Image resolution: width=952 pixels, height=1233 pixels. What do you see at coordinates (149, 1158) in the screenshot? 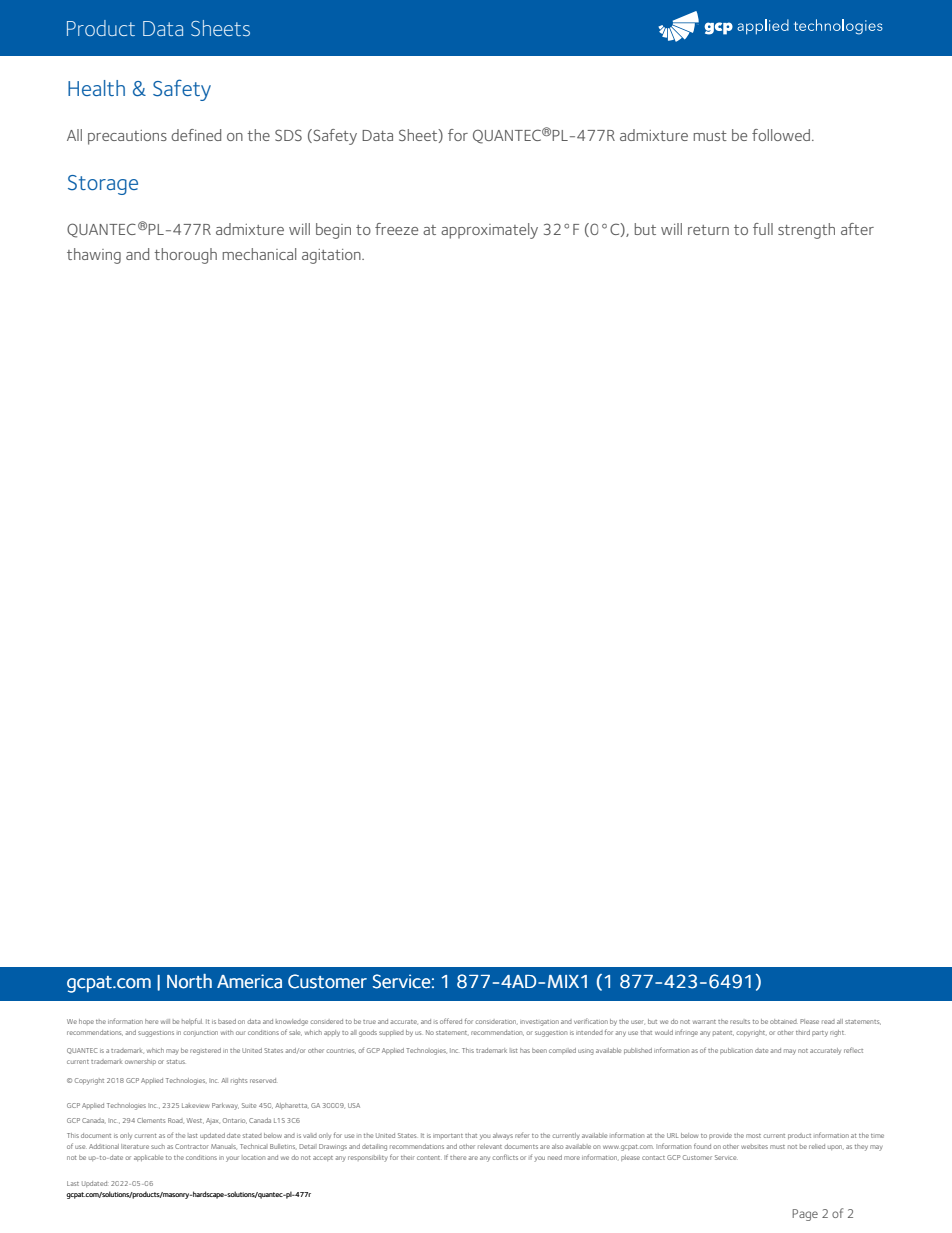
I see `applicable` at bounding box center [149, 1158].
